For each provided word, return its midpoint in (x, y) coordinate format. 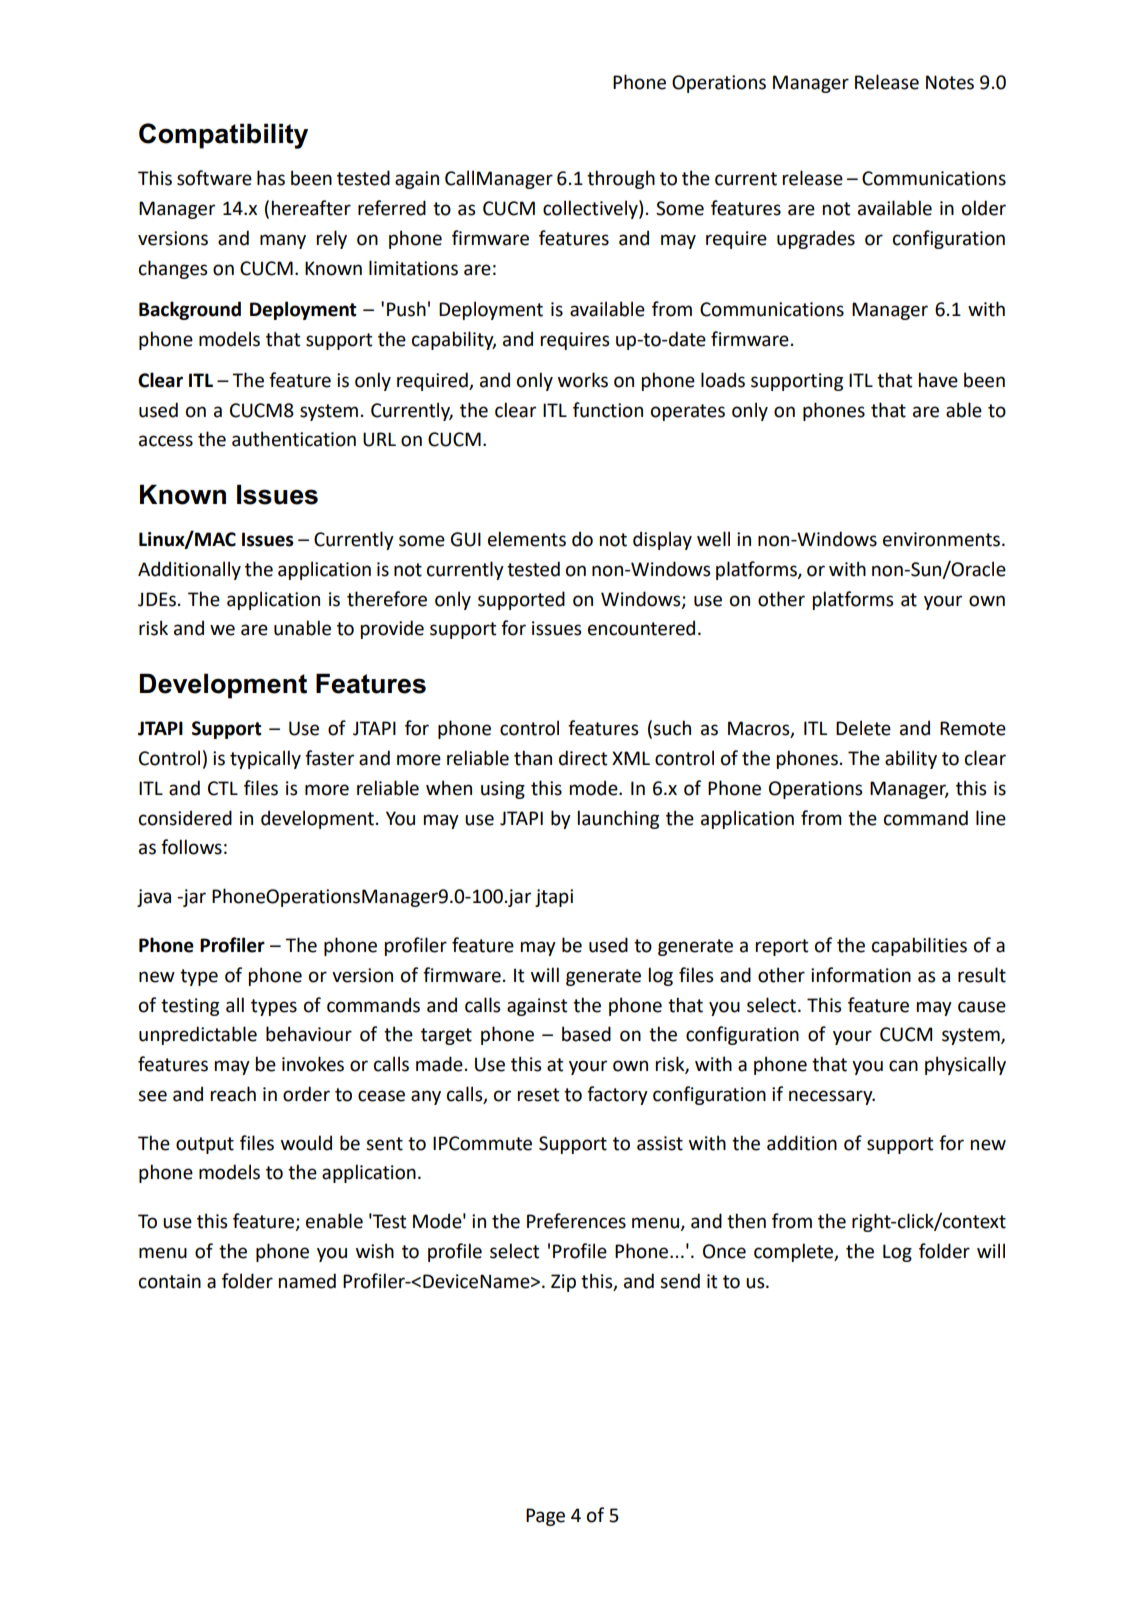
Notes (950, 82)
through (621, 179)
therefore (387, 599)
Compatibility (223, 136)
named (307, 1281)
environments (943, 539)
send (680, 1281)
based (586, 1034)
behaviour (309, 1034)
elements (527, 539)
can (903, 1066)
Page (545, 1517)
